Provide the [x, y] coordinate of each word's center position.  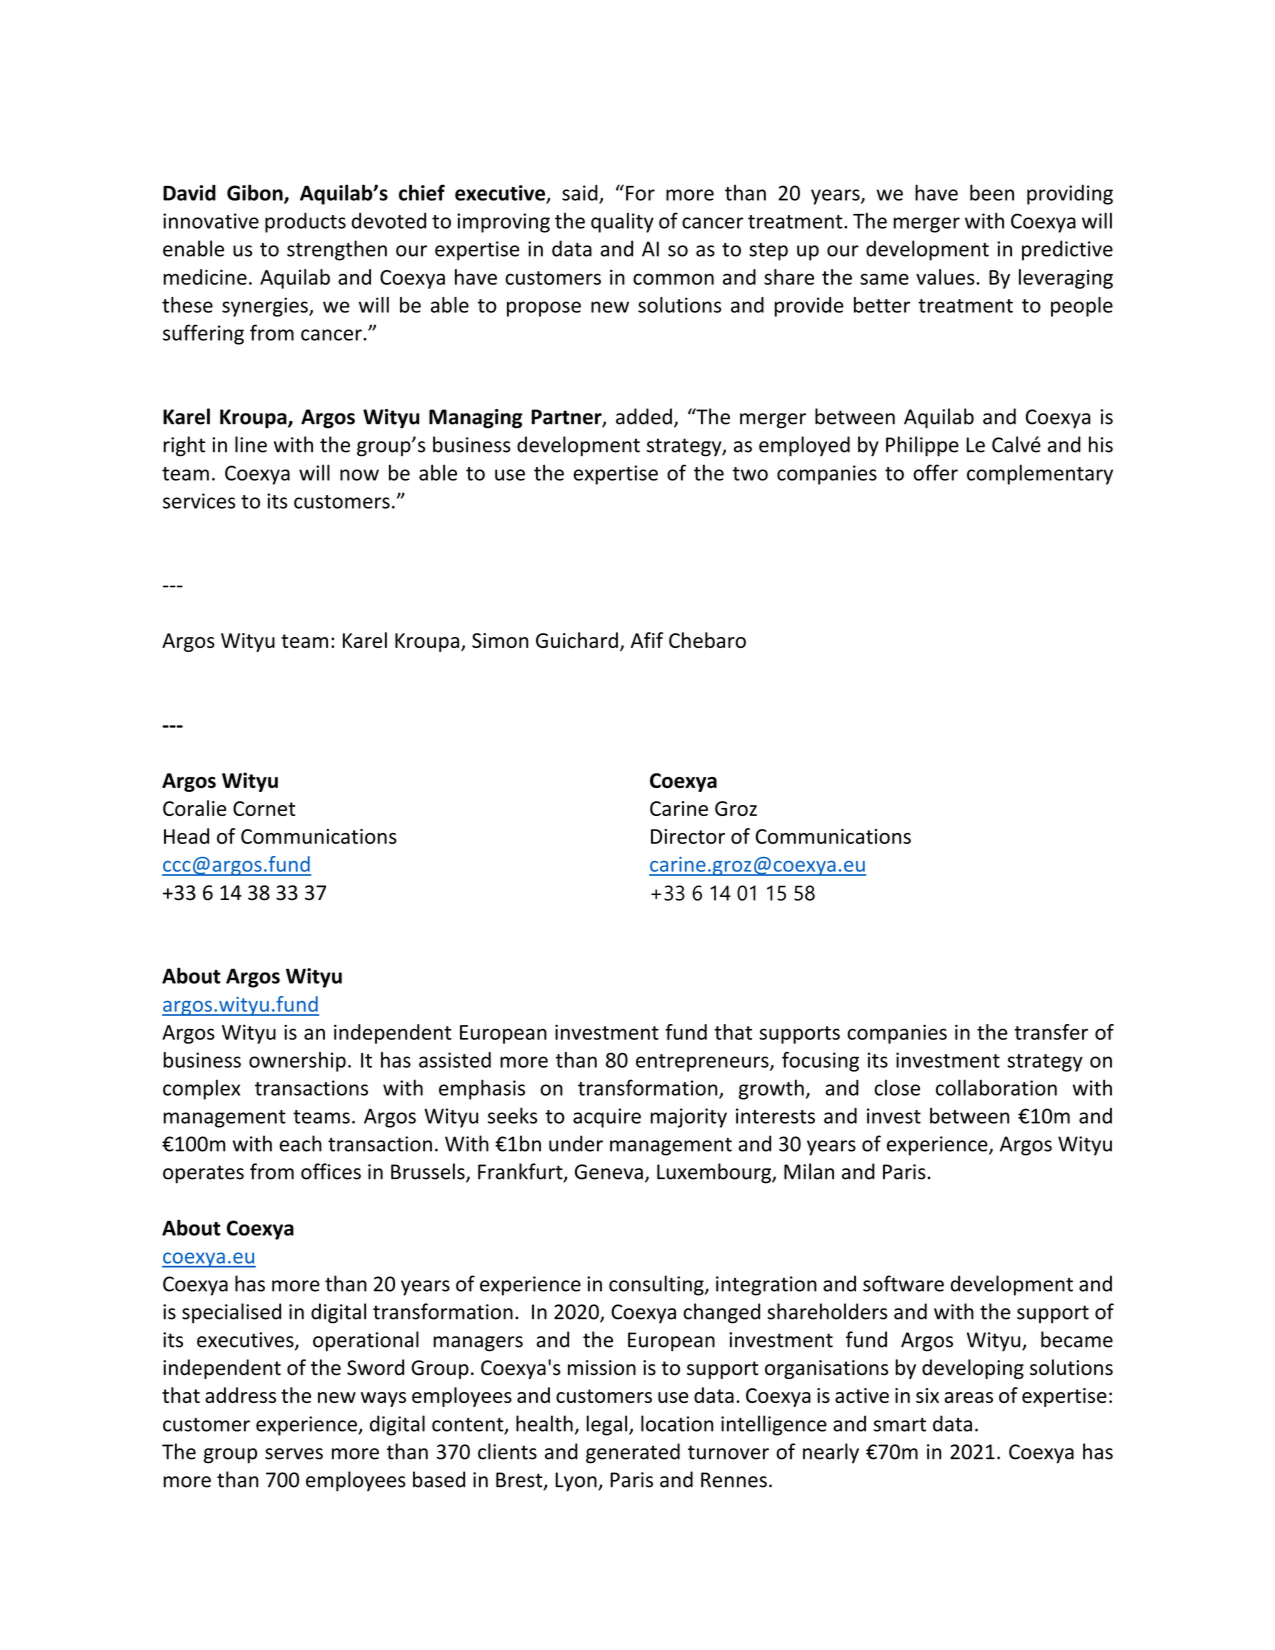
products [305, 223]
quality [622, 222]
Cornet [264, 808]
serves [294, 1454]
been [992, 192]
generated [633, 1453]
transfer [1051, 1032]
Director [688, 836]
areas [968, 1397]
